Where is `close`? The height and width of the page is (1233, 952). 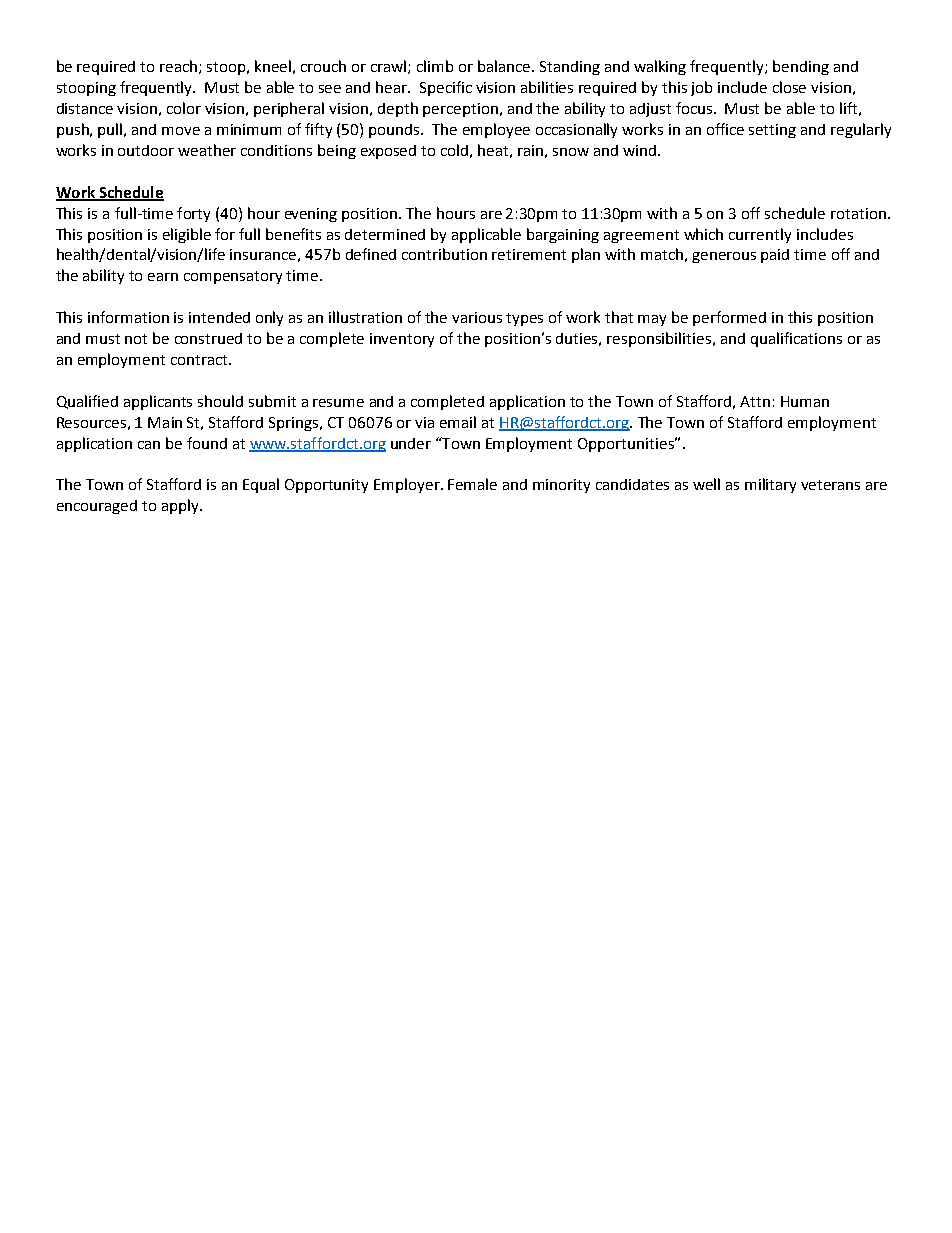
close is located at coordinates (789, 87).
